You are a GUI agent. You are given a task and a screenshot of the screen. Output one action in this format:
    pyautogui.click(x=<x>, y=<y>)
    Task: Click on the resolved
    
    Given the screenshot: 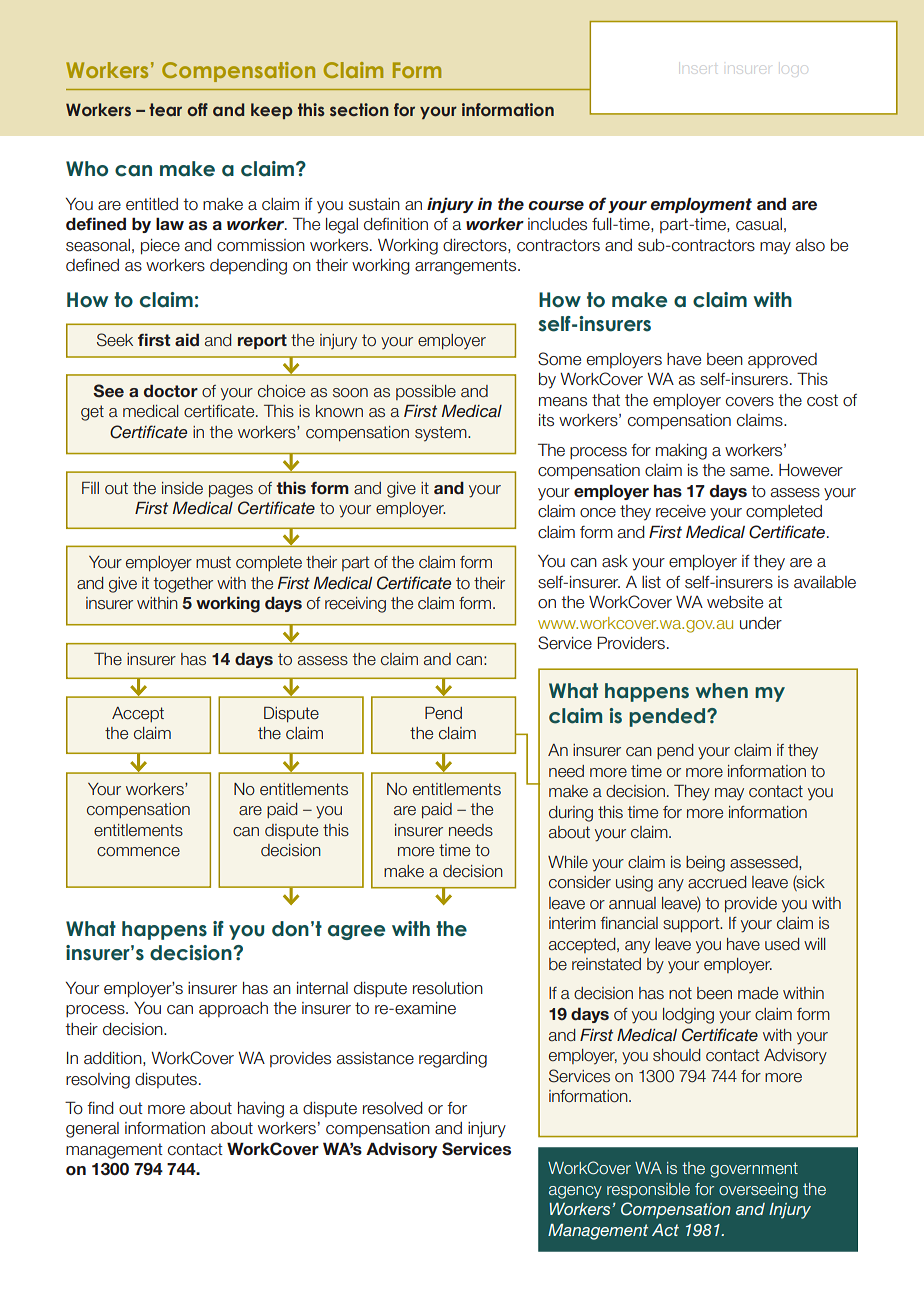 What is the action you would take?
    pyautogui.click(x=393, y=1108)
